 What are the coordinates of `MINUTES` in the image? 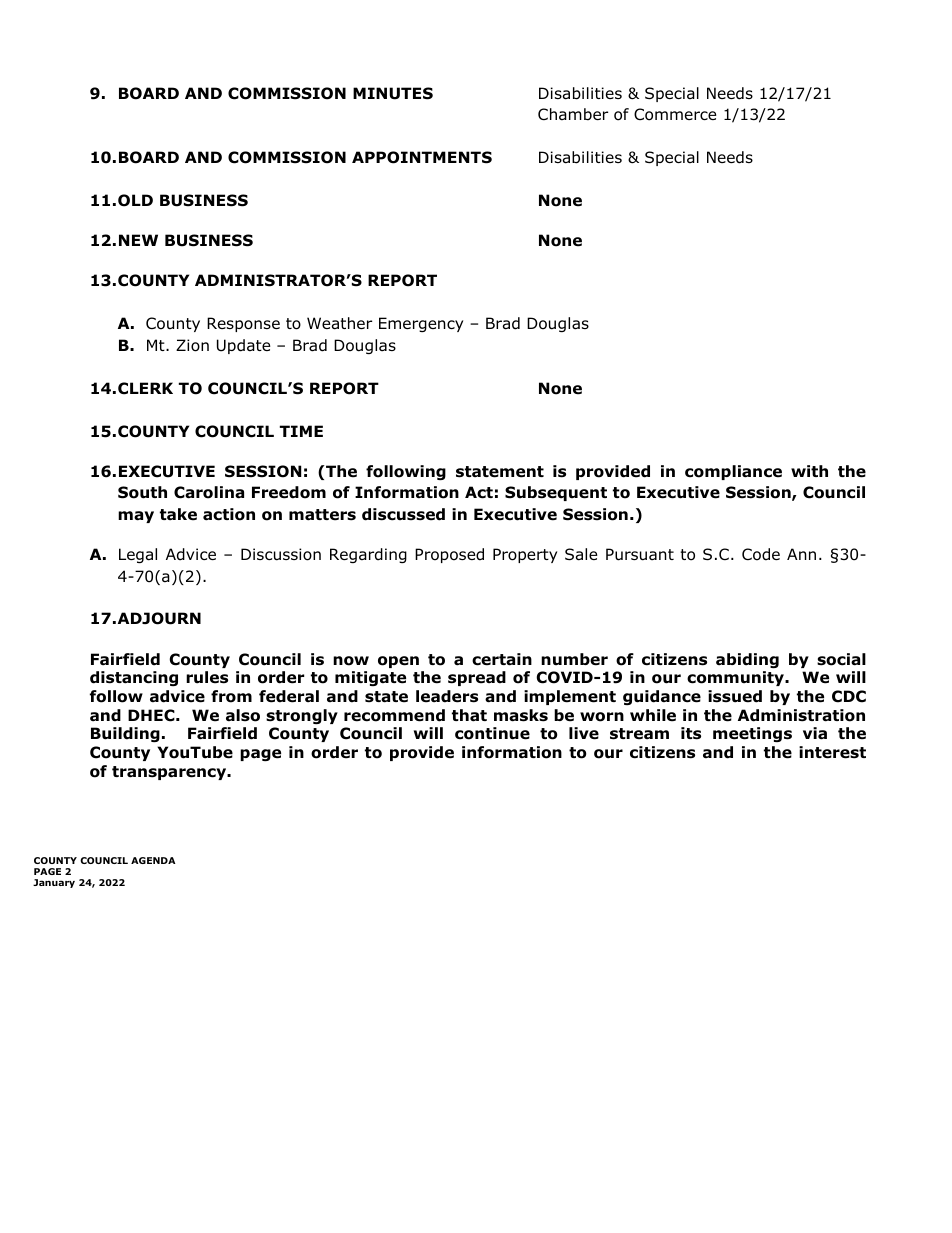 It's located at (393, 93).
